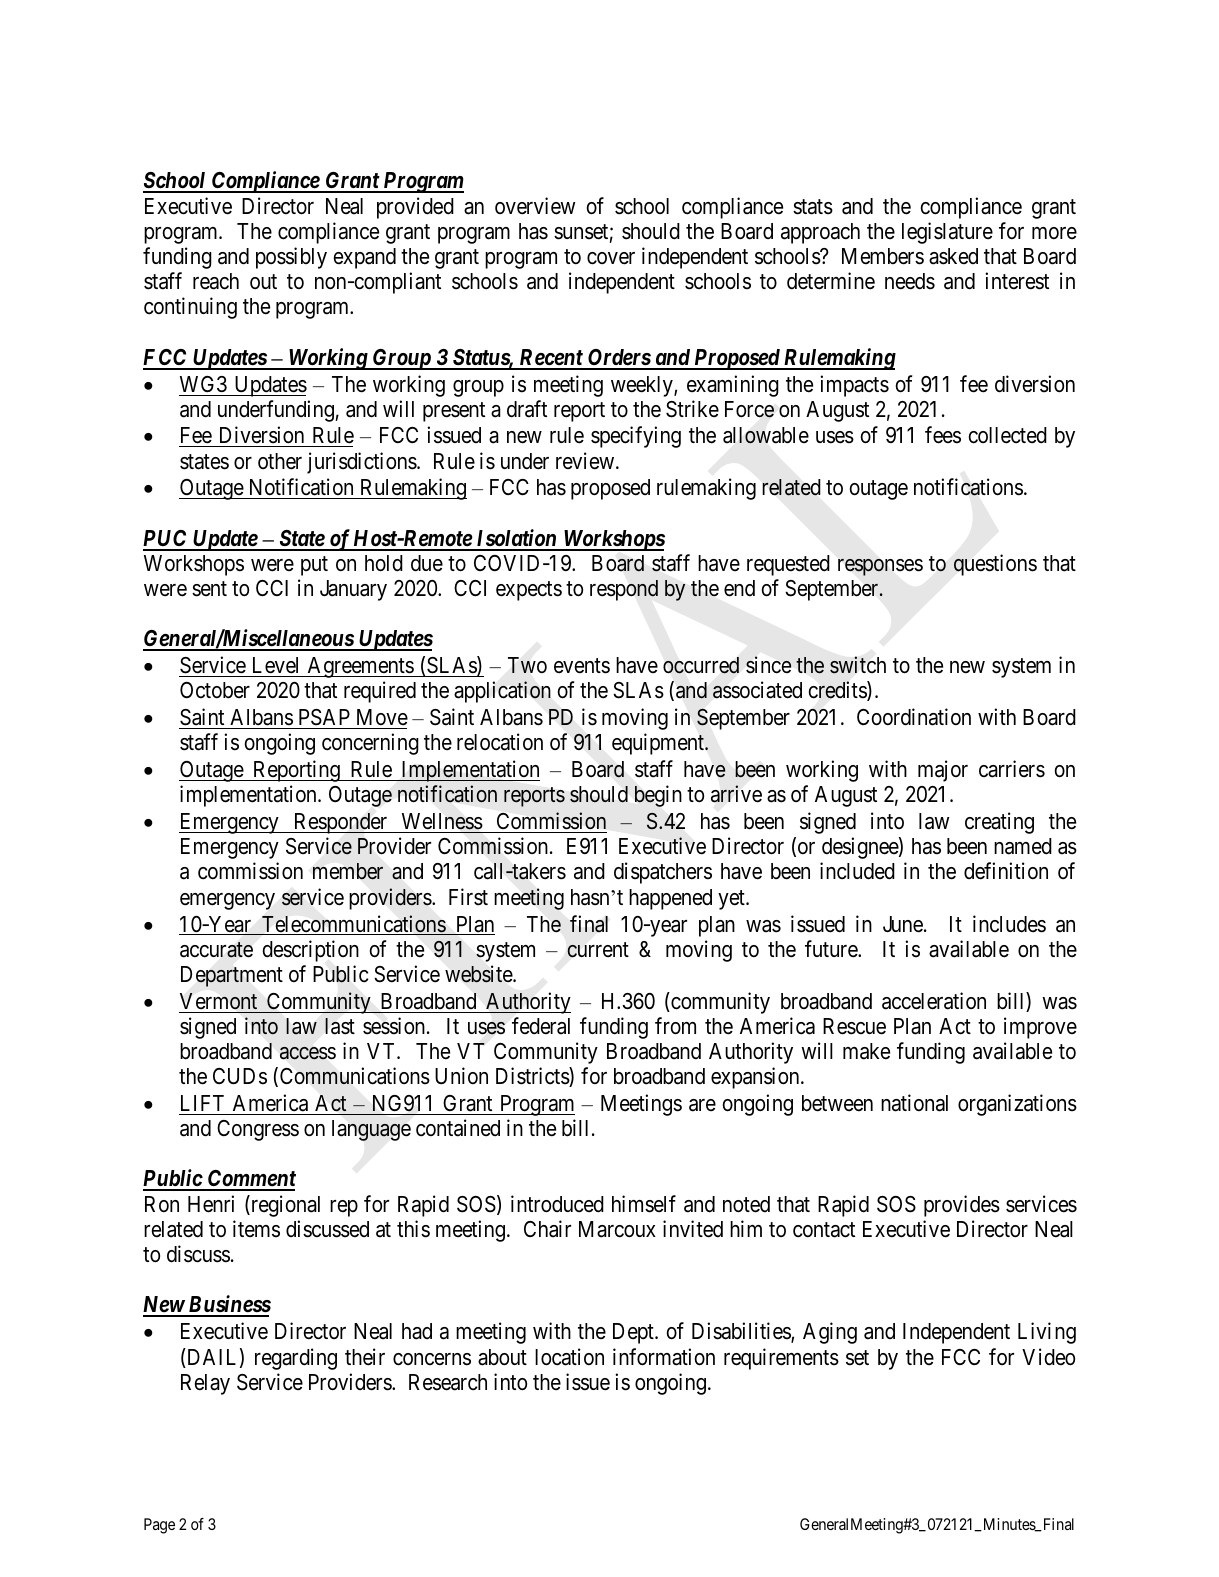 The height and width of the document is (1577, 1219). What do you see at coordinates (582, 666) in the document?
I see `events` at bounding box center [582, 666].
